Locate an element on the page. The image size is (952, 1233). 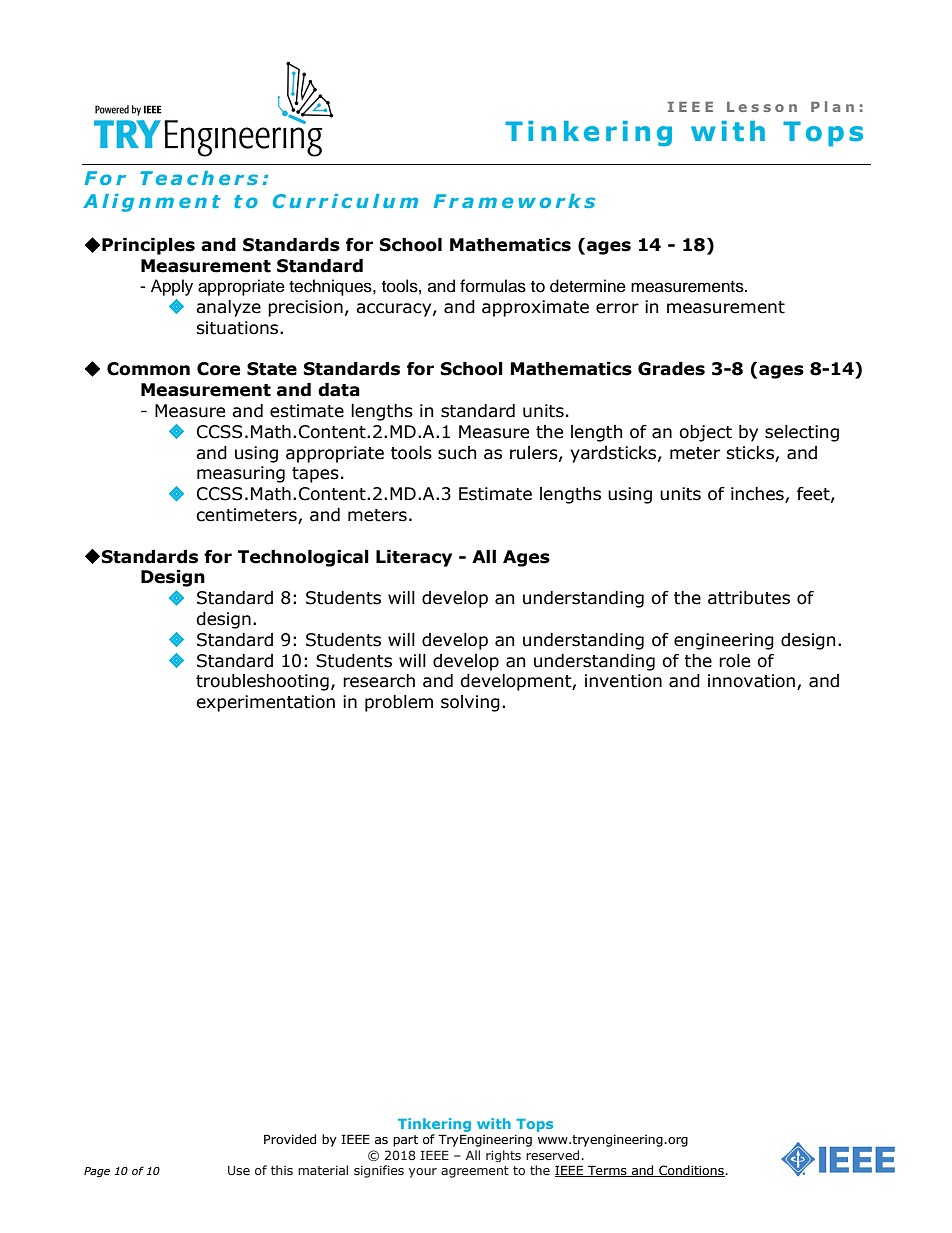
solving is located at coordinates (470, 703).
